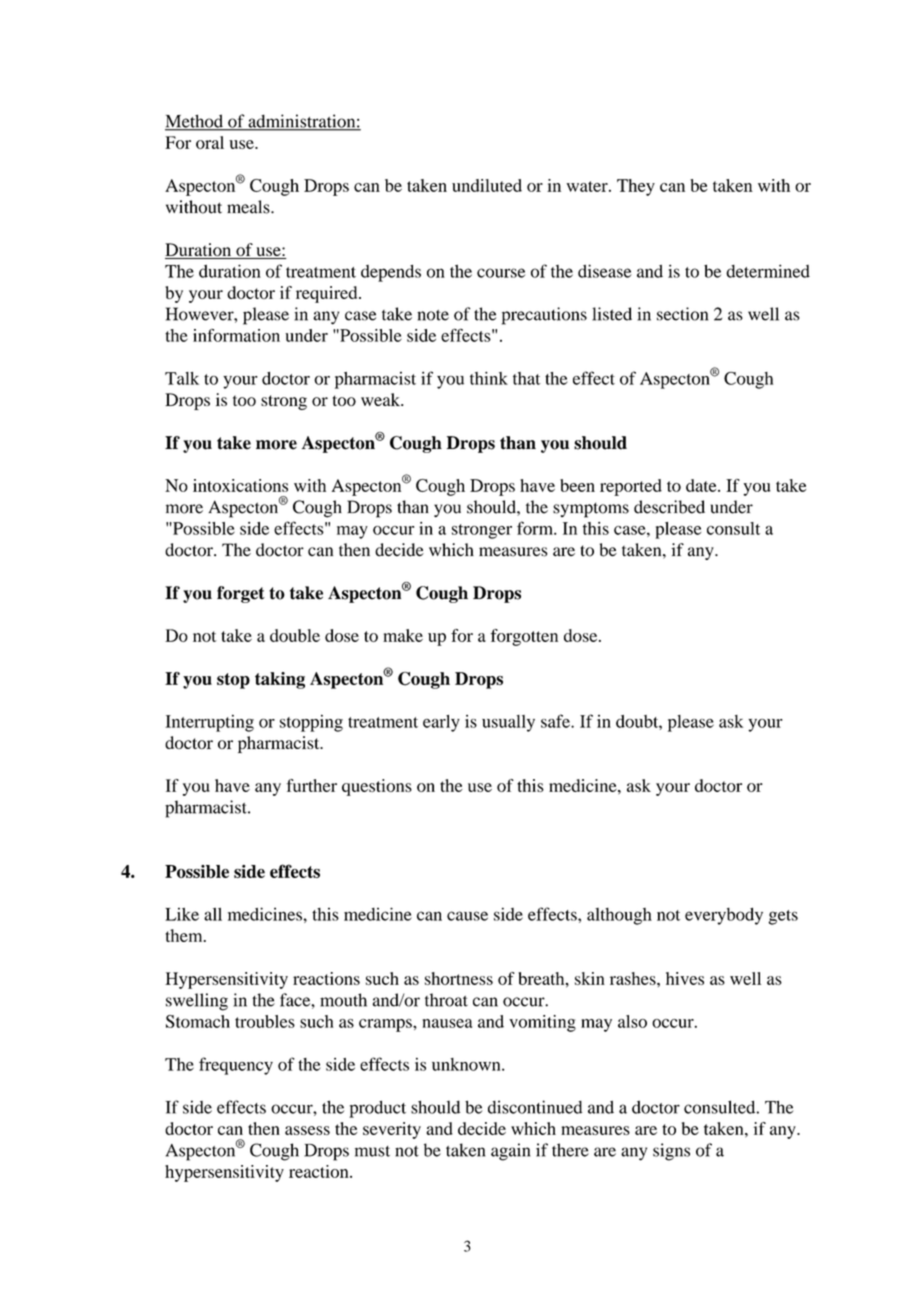  Describe the element at coordinates (311, 785) in the screenshot. I see `further` at that location.
